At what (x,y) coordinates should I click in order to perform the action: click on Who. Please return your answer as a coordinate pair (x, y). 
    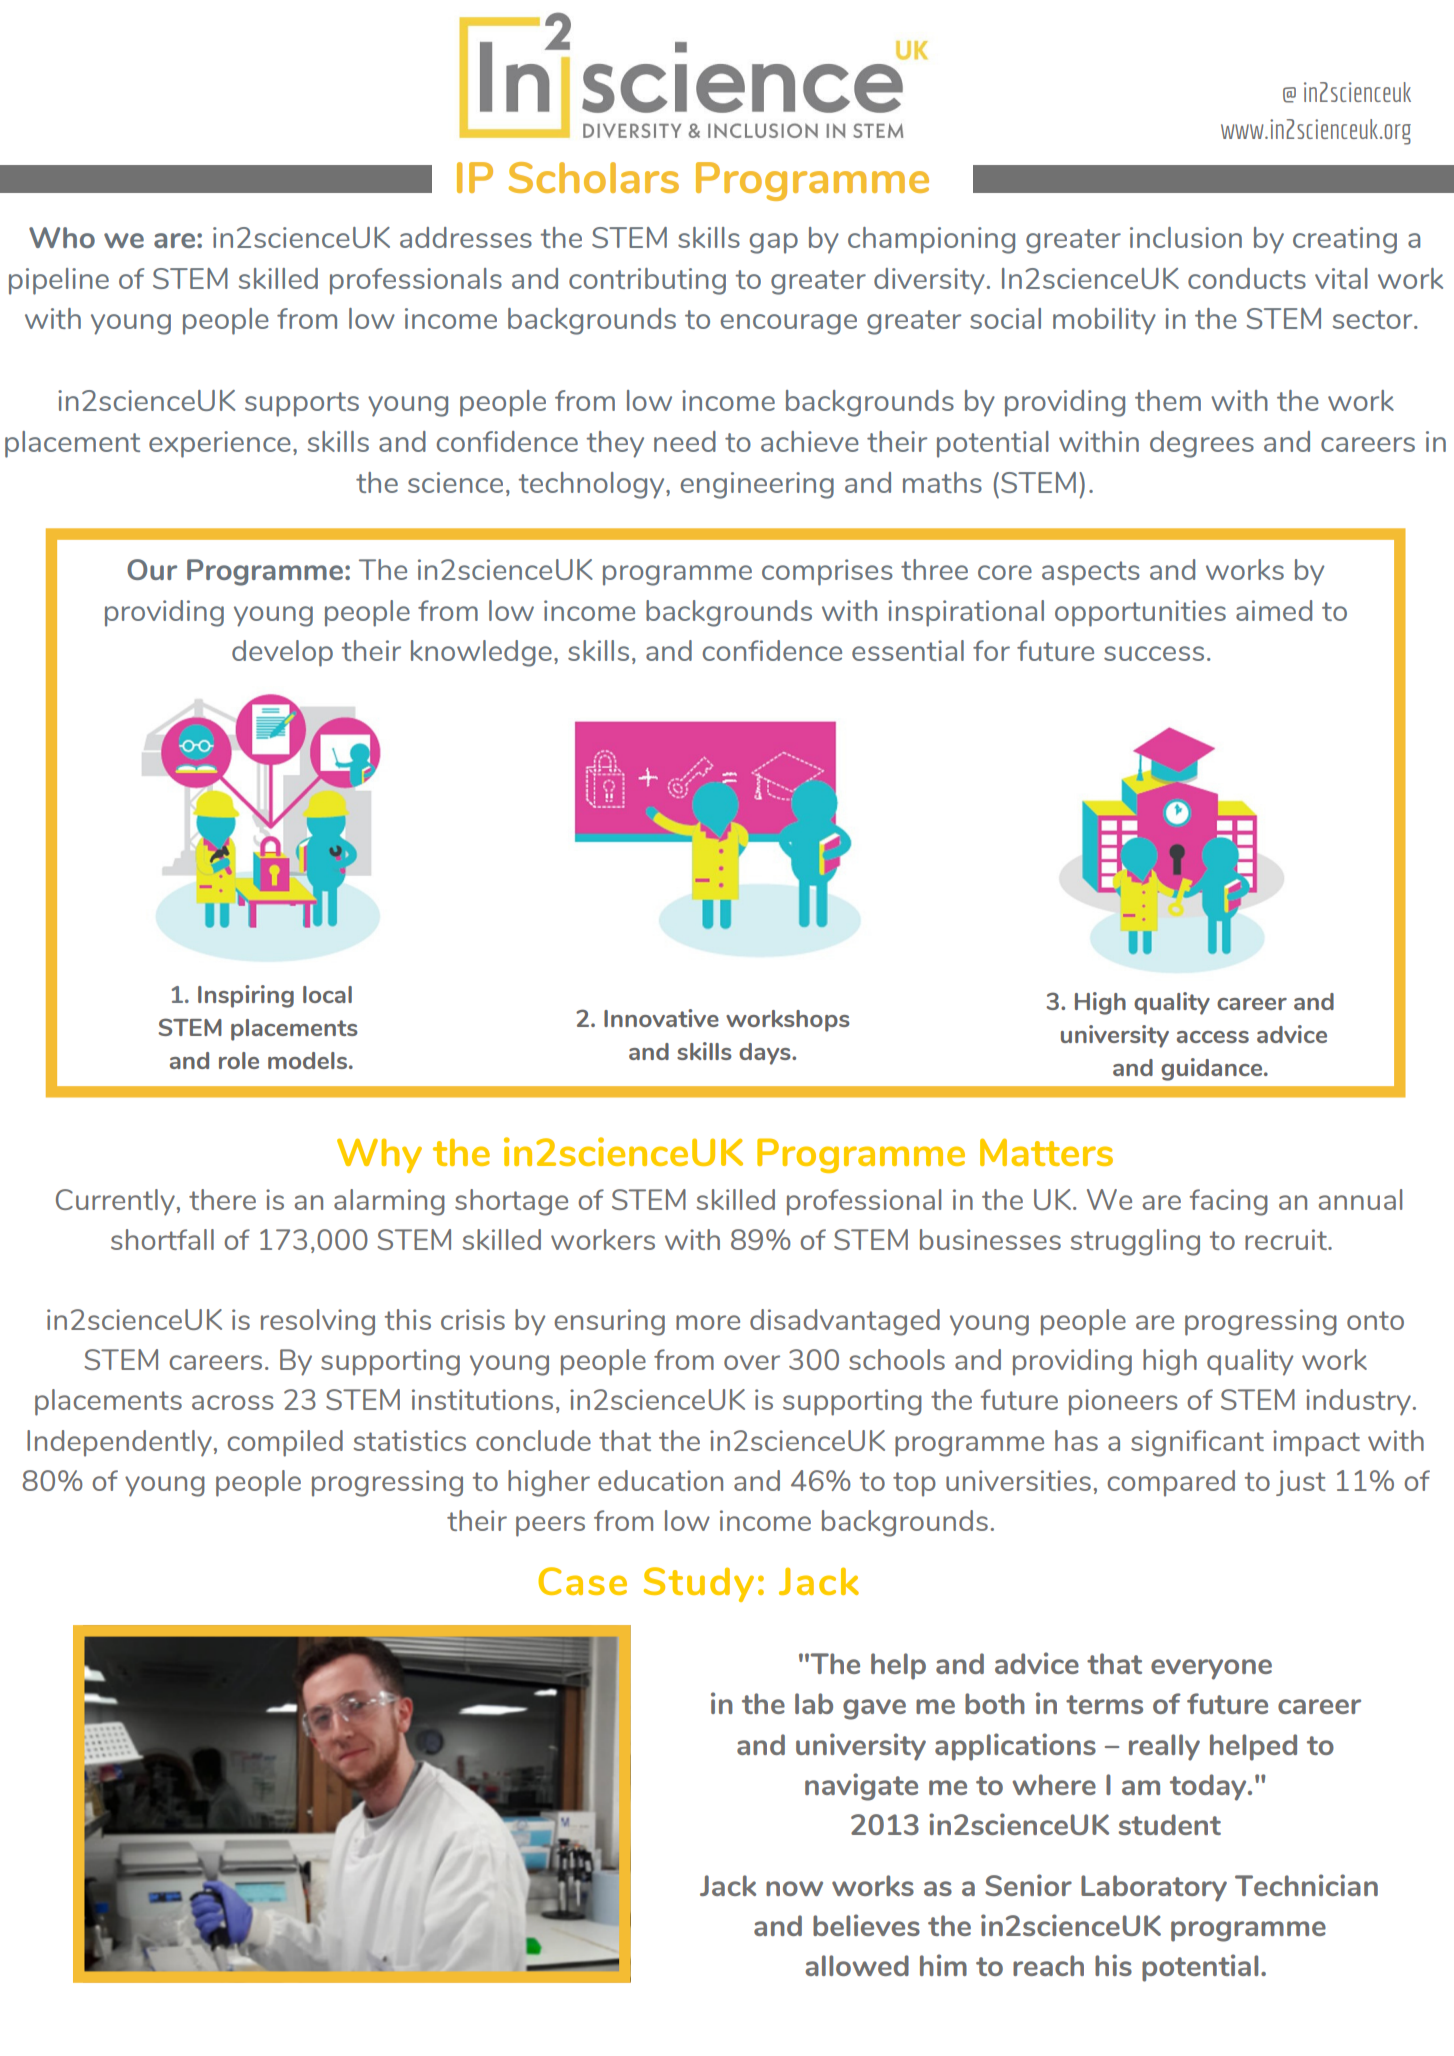
    Looking at the image, I should click on (62, 237).
